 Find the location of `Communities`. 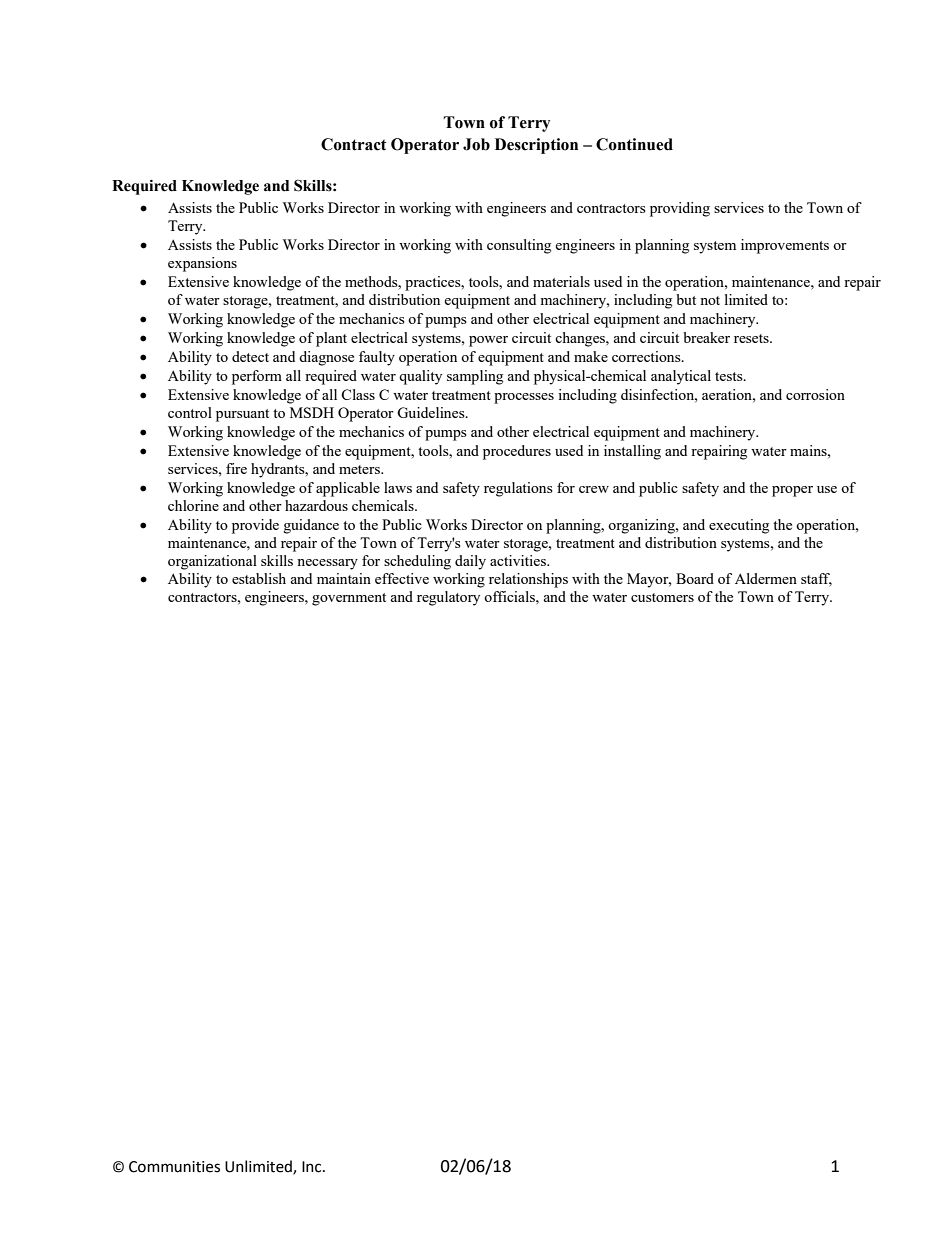

Communities is located at coordinates (174, 1167).
